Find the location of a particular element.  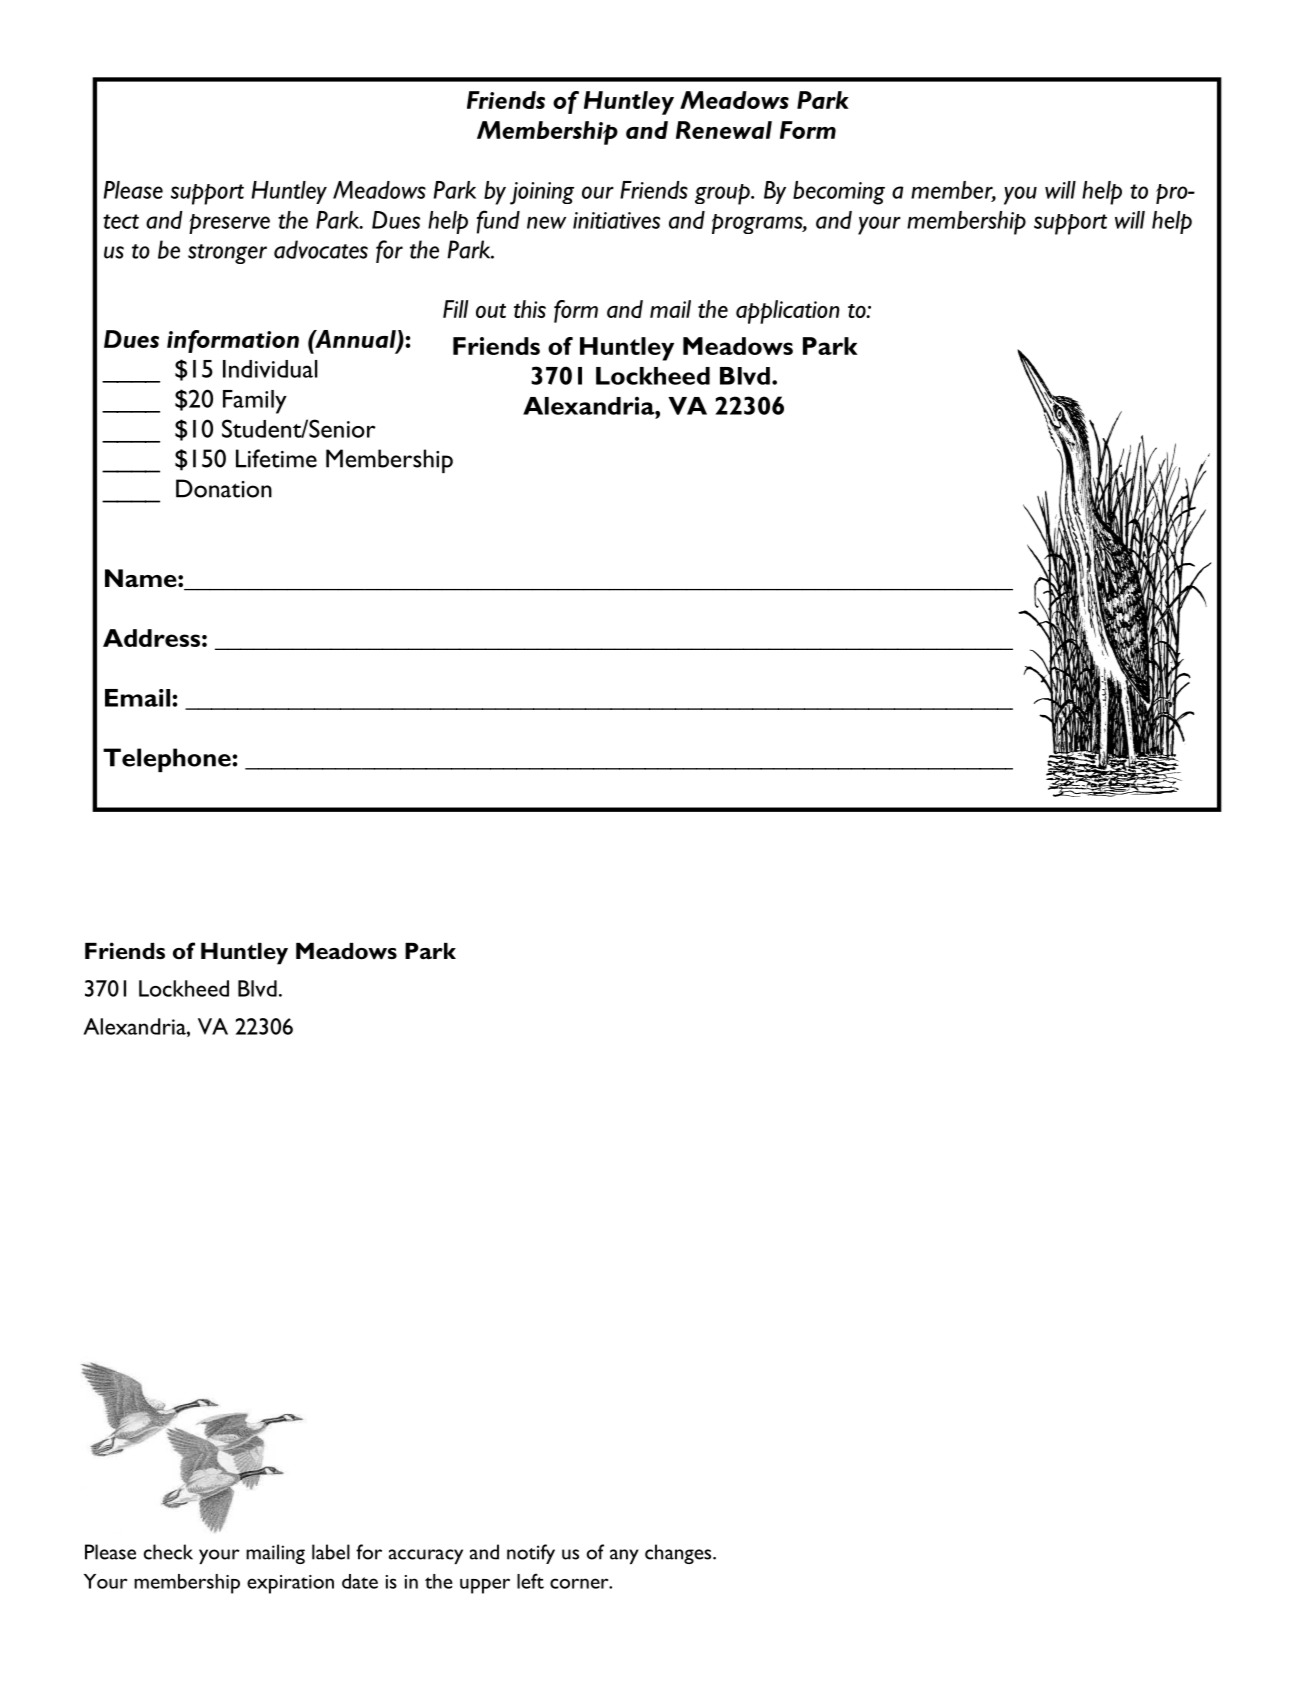

application is located at coordinates (788, 312).
